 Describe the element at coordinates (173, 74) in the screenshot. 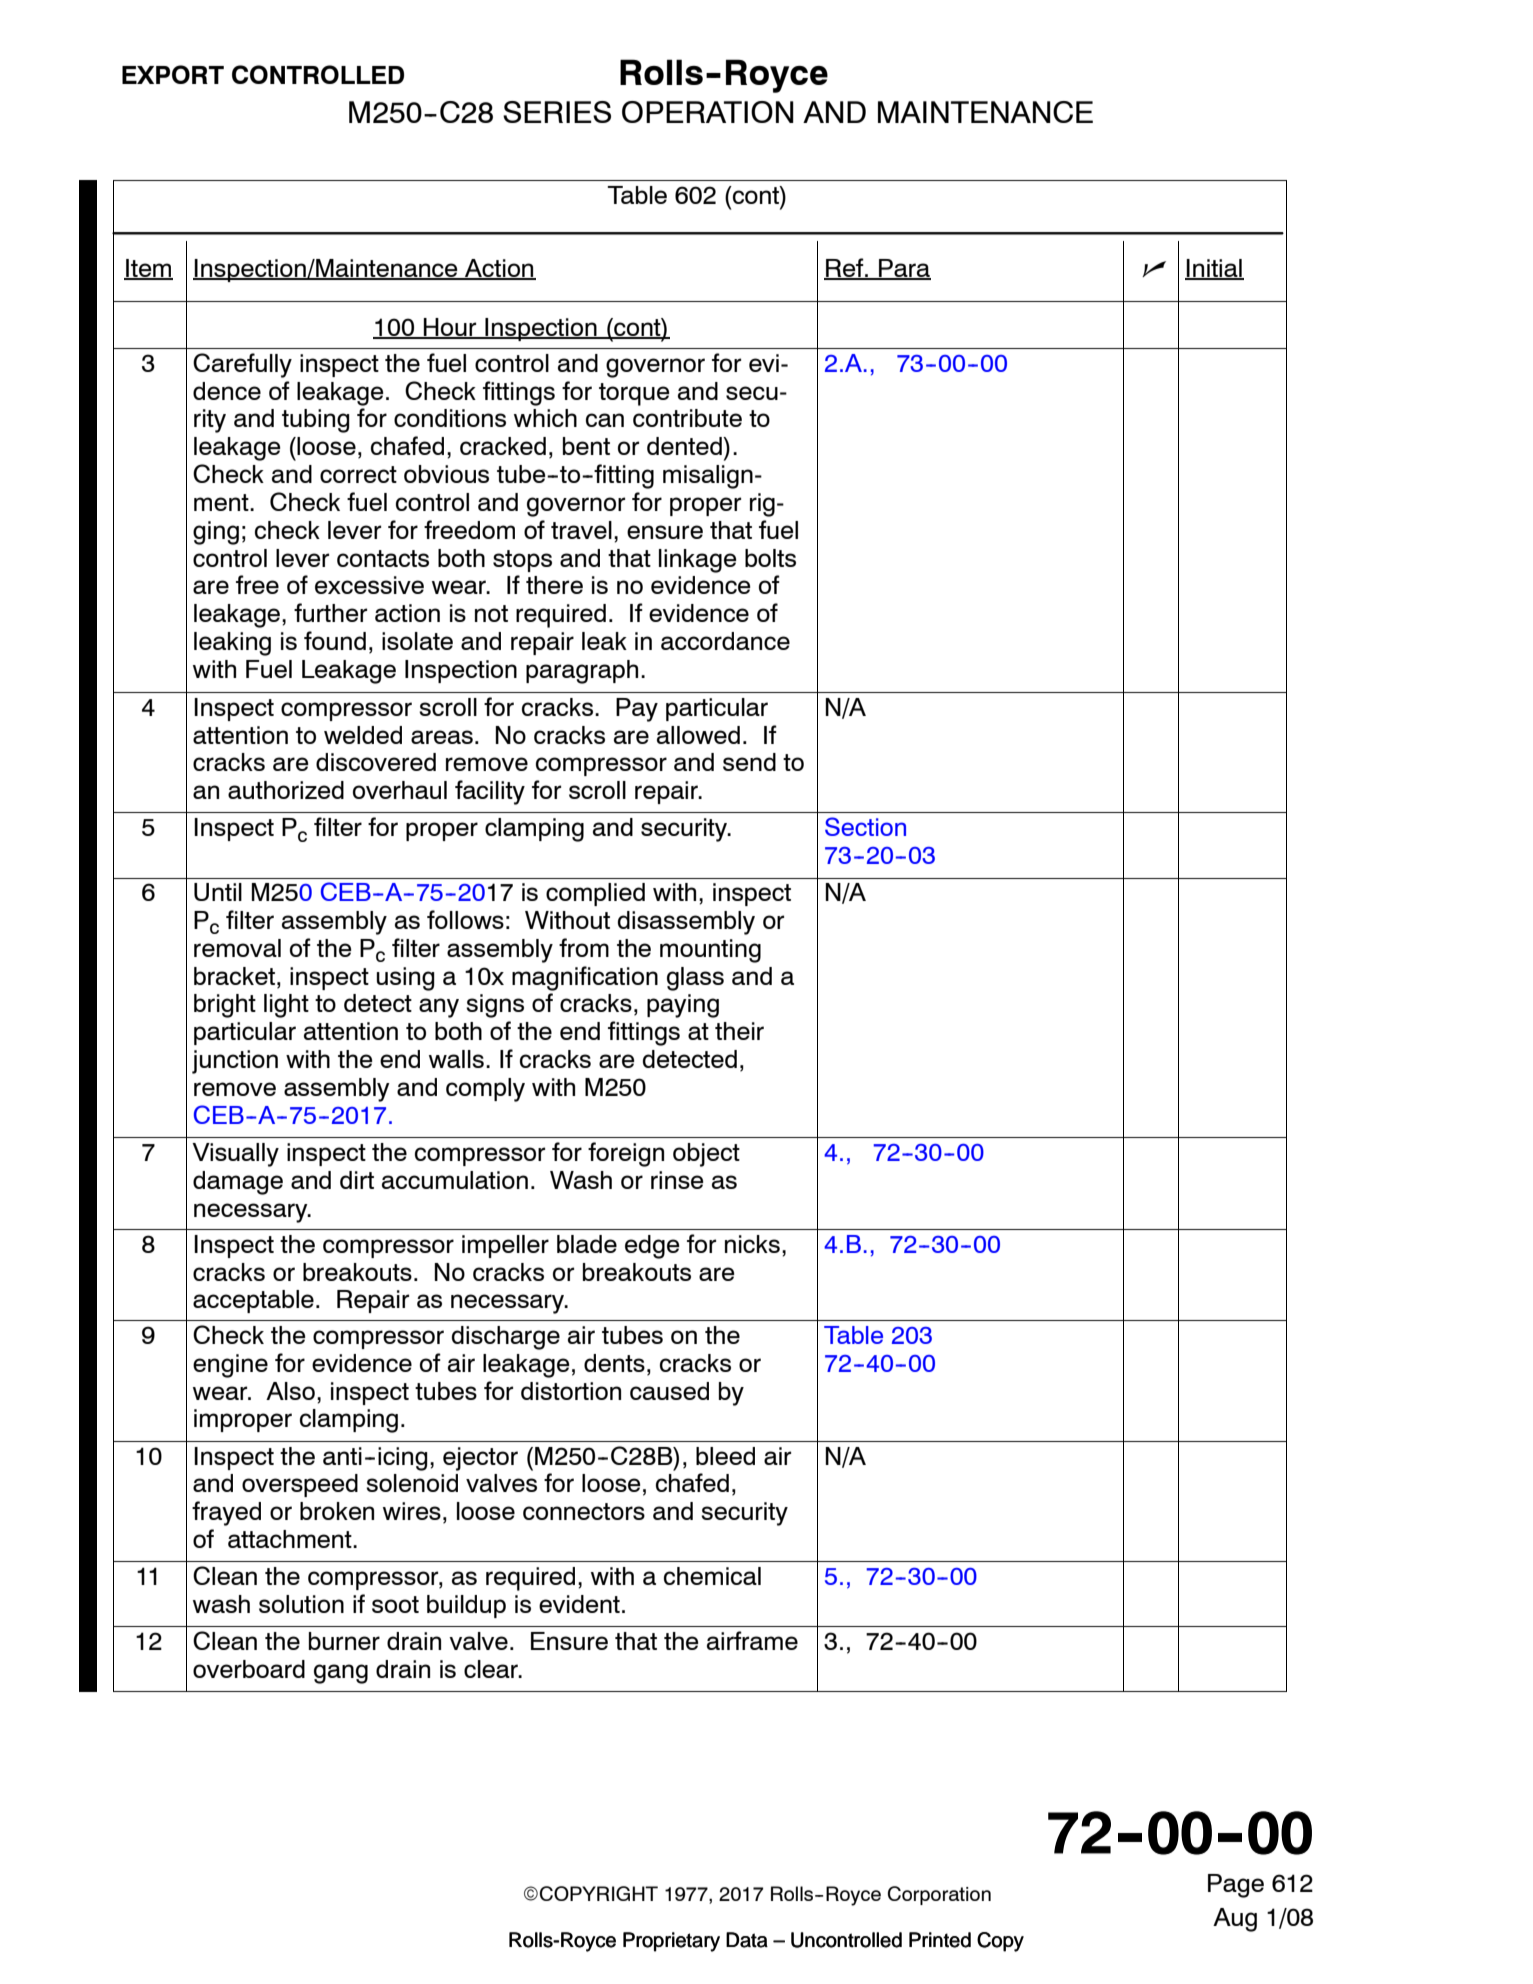

I see `EXPORT` at that location.
